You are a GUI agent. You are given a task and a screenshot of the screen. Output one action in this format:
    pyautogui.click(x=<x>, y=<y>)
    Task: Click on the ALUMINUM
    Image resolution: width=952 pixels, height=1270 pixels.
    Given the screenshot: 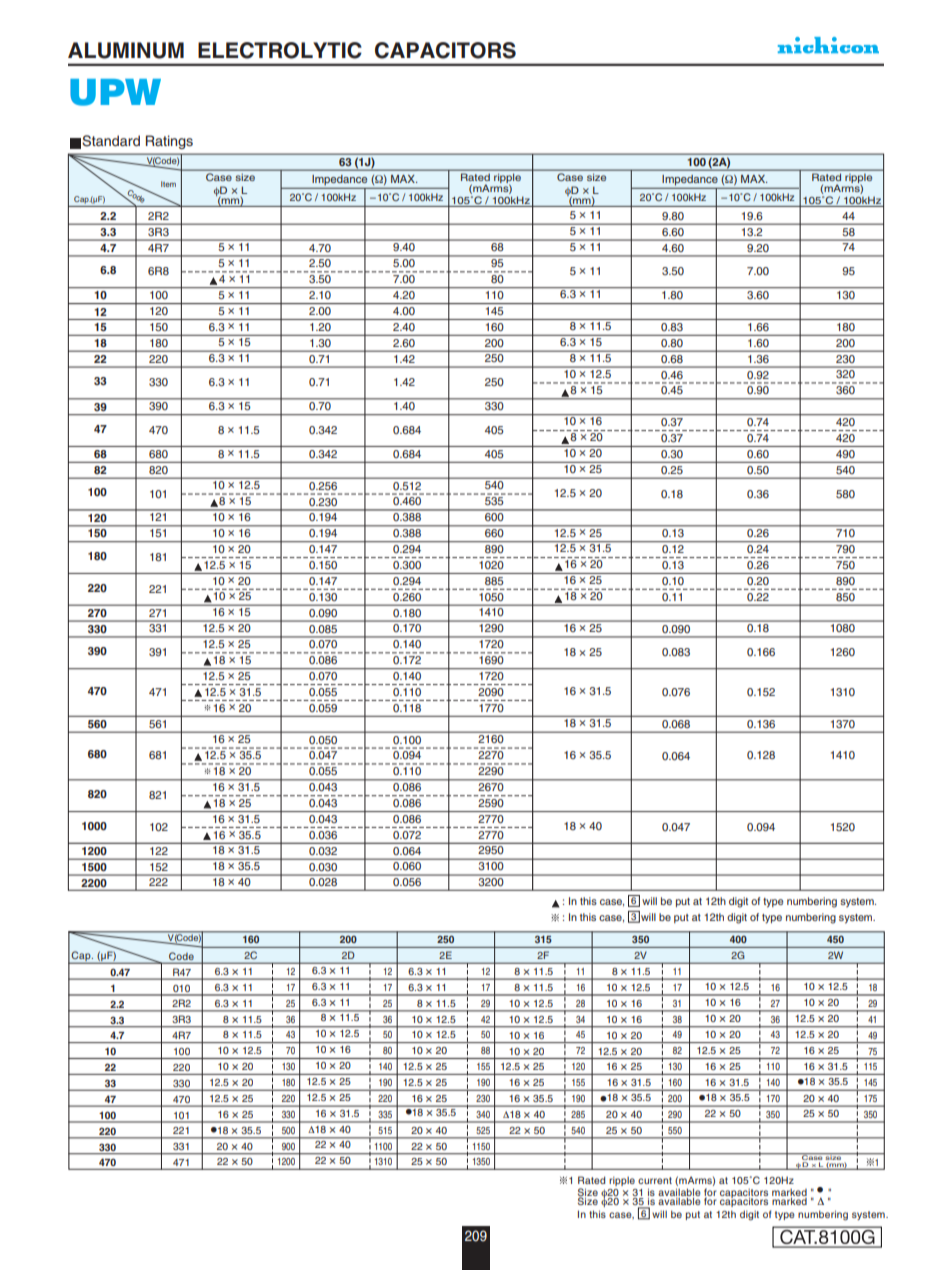 What is the action you would take?
    pyautogui.click(x=126, y=50)
